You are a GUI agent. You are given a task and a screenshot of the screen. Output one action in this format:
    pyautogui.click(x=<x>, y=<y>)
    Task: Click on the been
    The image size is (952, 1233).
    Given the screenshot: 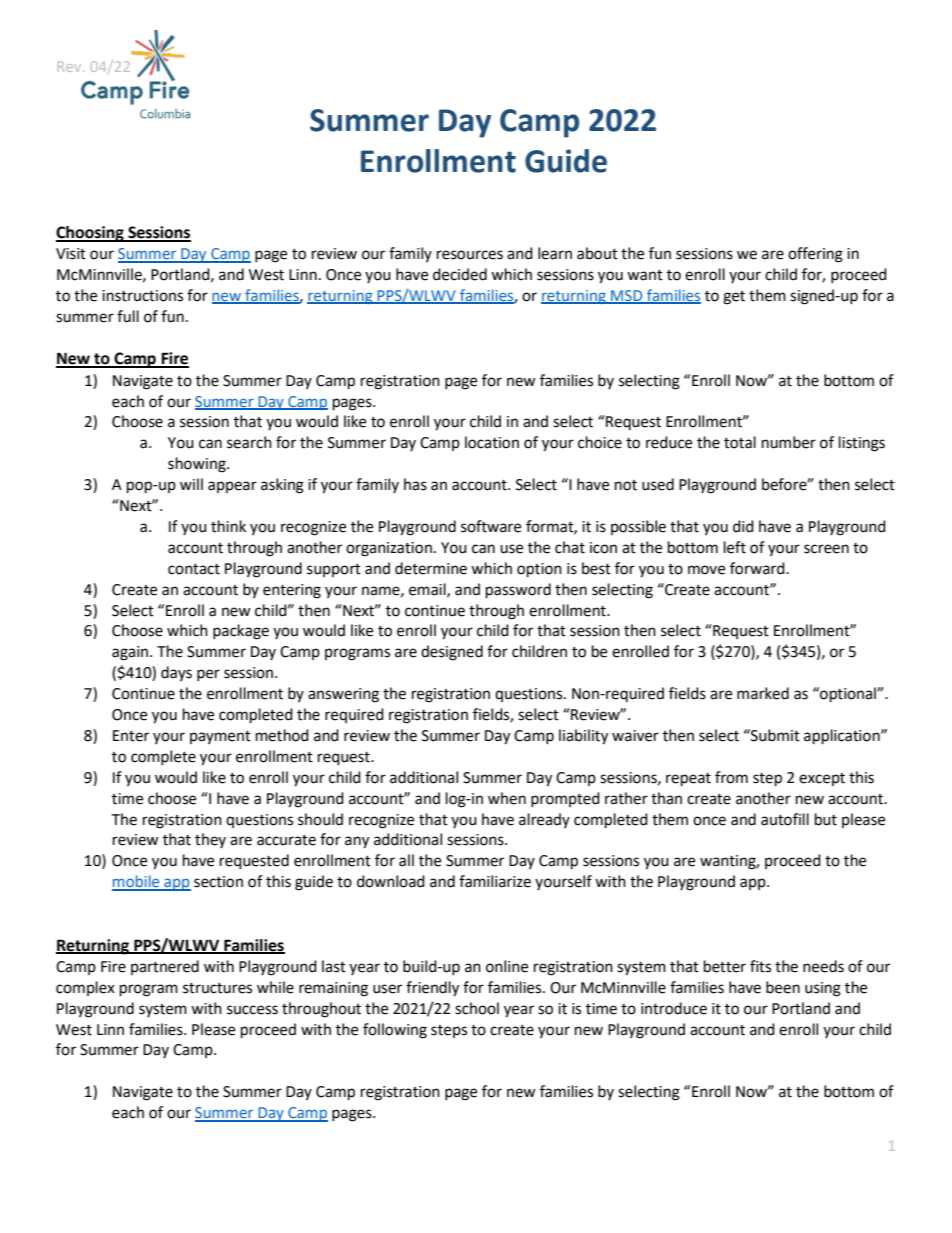 What is the action you would take?
    pyautogui.click(x=783, y=987)
